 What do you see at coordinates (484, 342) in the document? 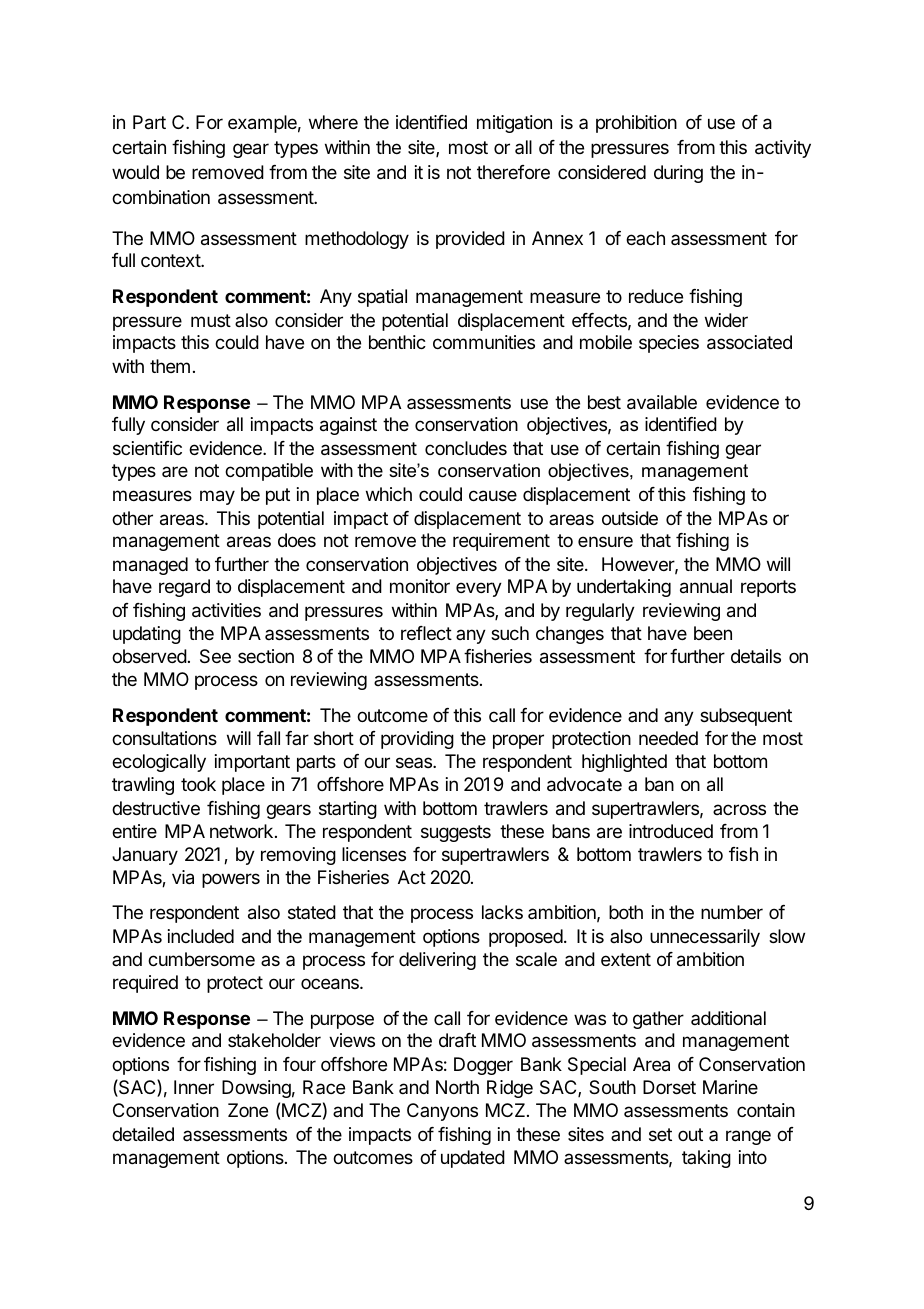
I see `communities` at bounding box center [484, 342].
